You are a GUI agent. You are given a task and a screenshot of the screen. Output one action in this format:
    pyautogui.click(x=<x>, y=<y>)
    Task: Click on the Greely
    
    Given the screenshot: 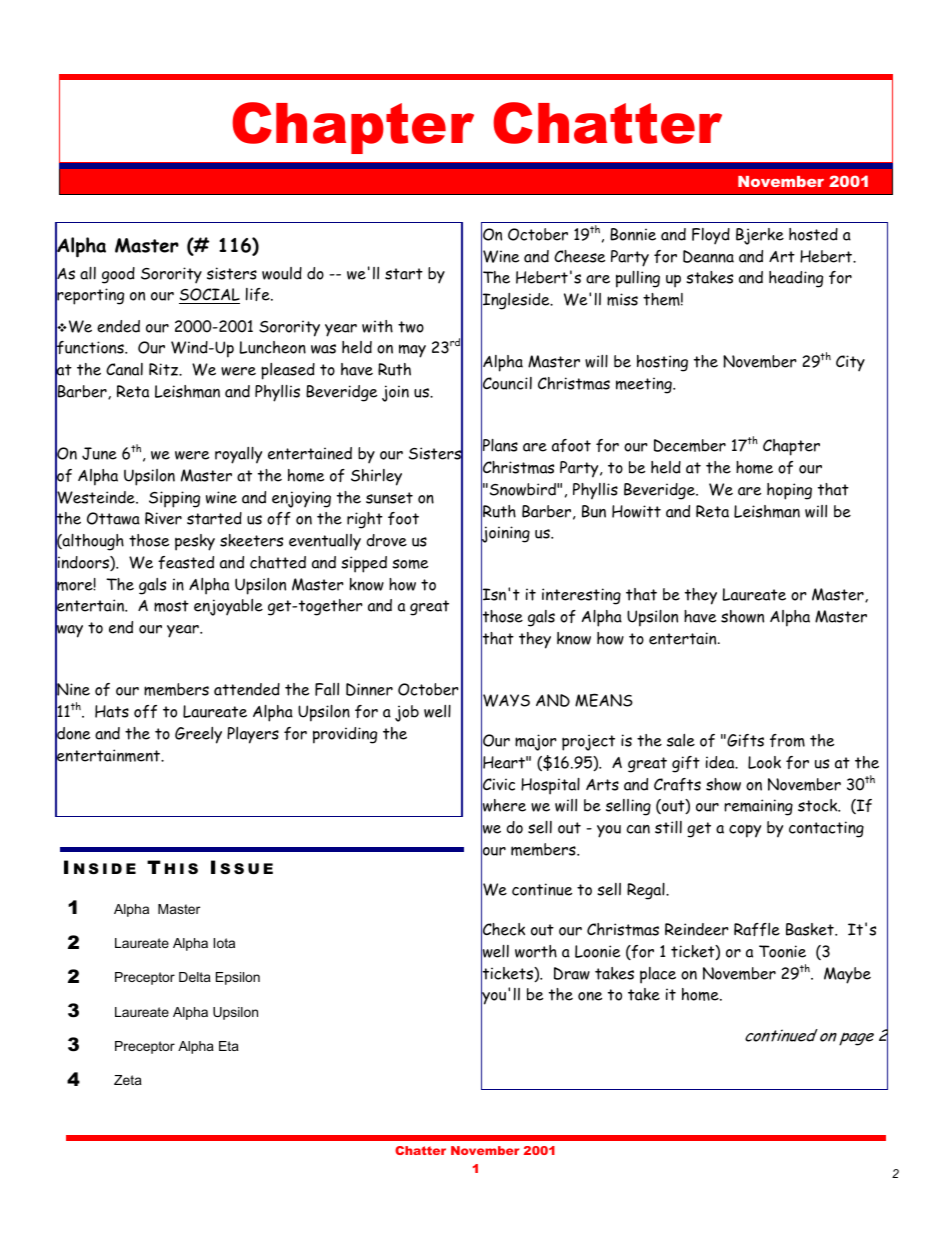 What is the action you would take?
    pyautogui.click(x=198, y=735)
